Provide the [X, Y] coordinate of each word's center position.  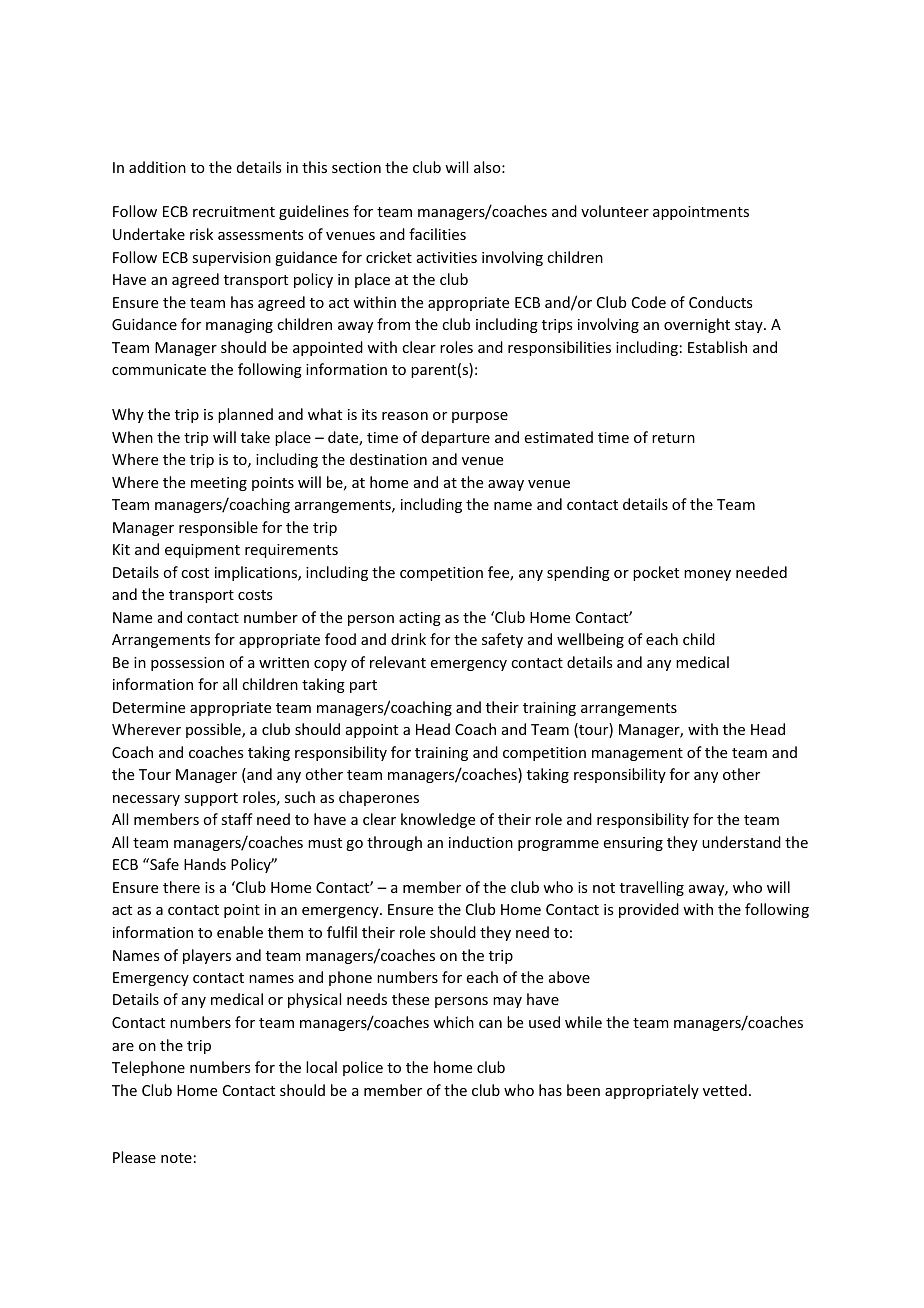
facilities [437, 234]
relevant [398, 662]
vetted [725, 1090]
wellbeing [590, 640]
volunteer [615, 211]
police [363, 1068]
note [176, 1158]
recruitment [234, 211]
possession [187, 664]
